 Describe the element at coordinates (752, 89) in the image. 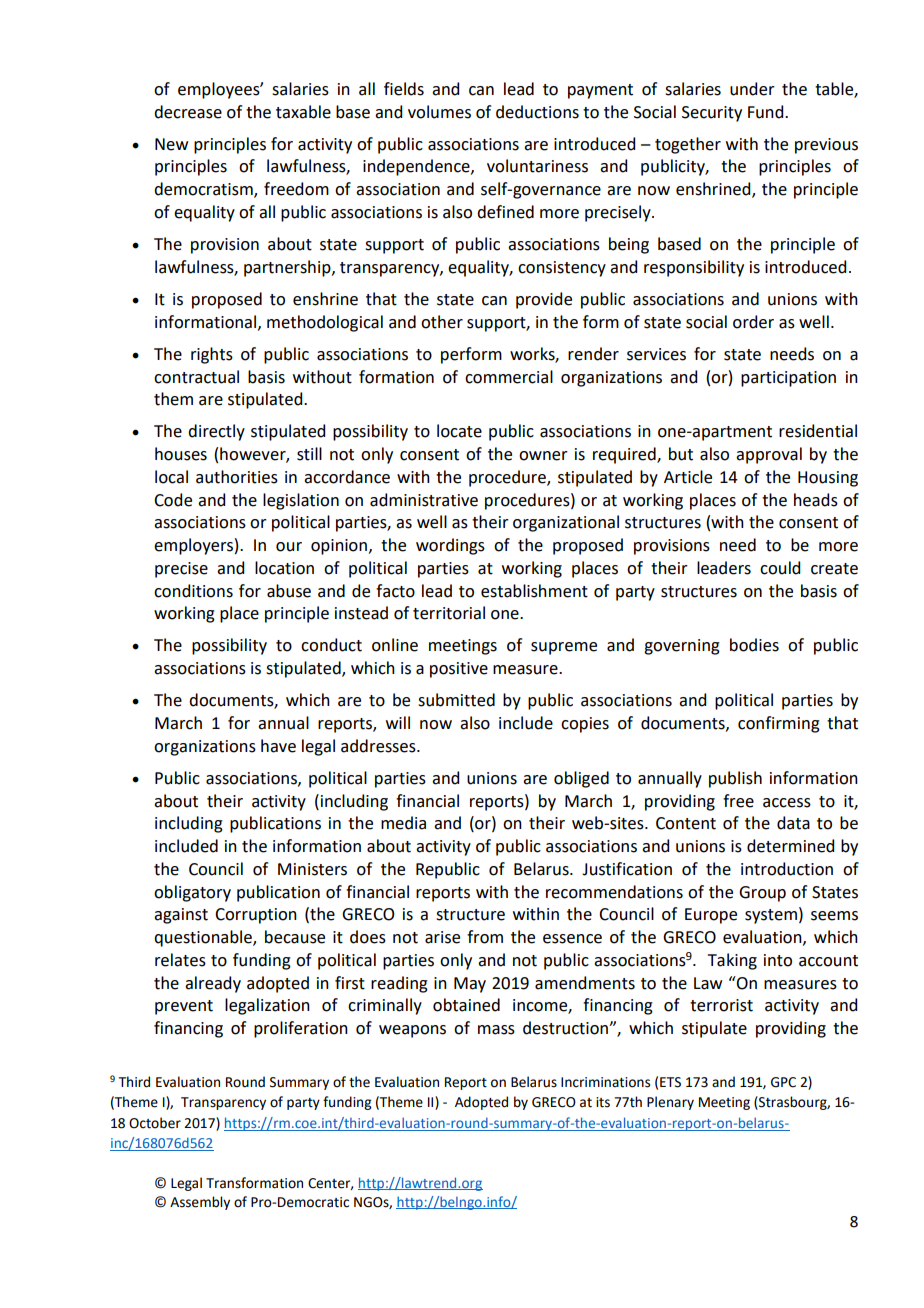

I see `under` at that location.
